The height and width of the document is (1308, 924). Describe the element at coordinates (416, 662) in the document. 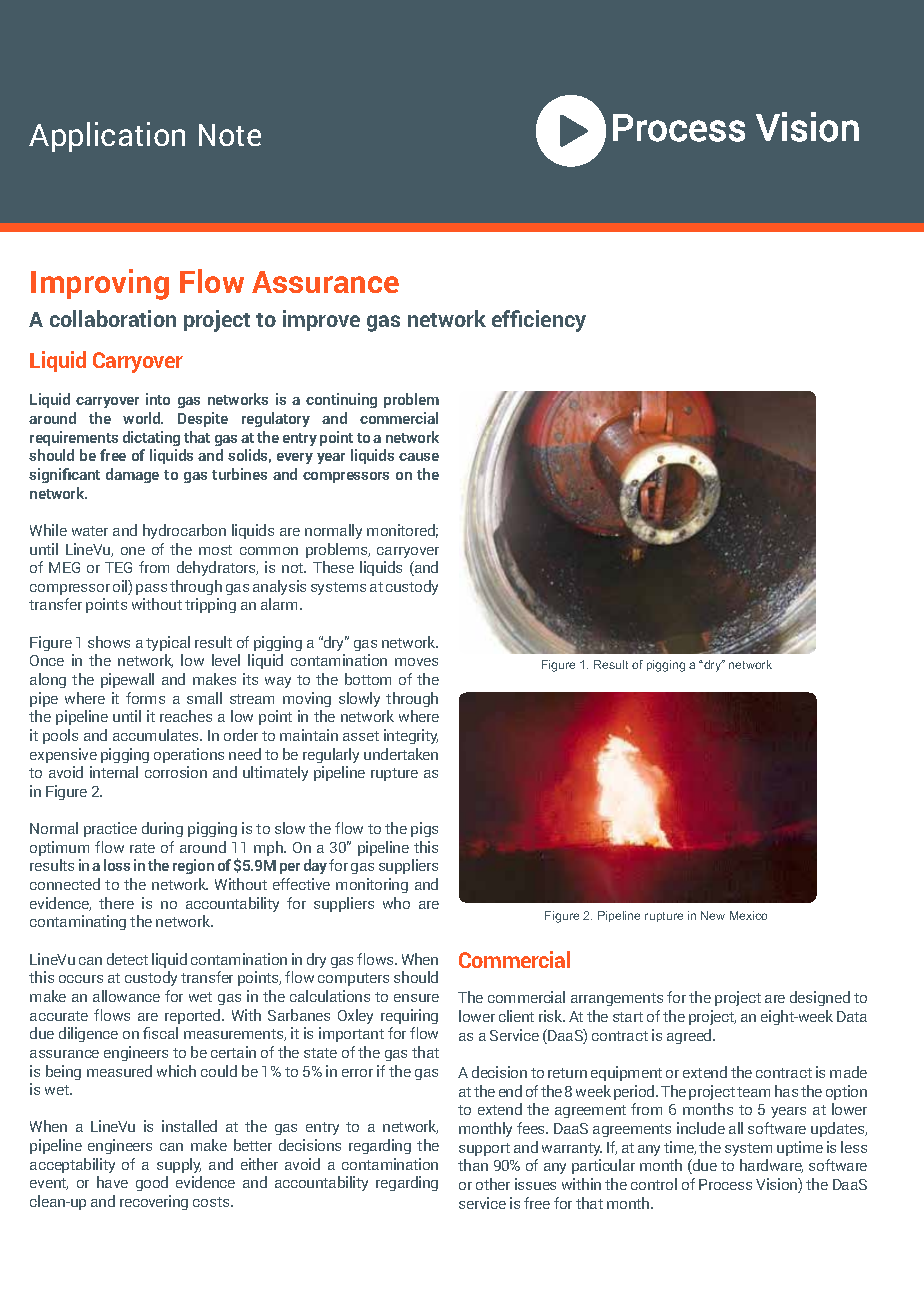

I see `moves` at that location.
